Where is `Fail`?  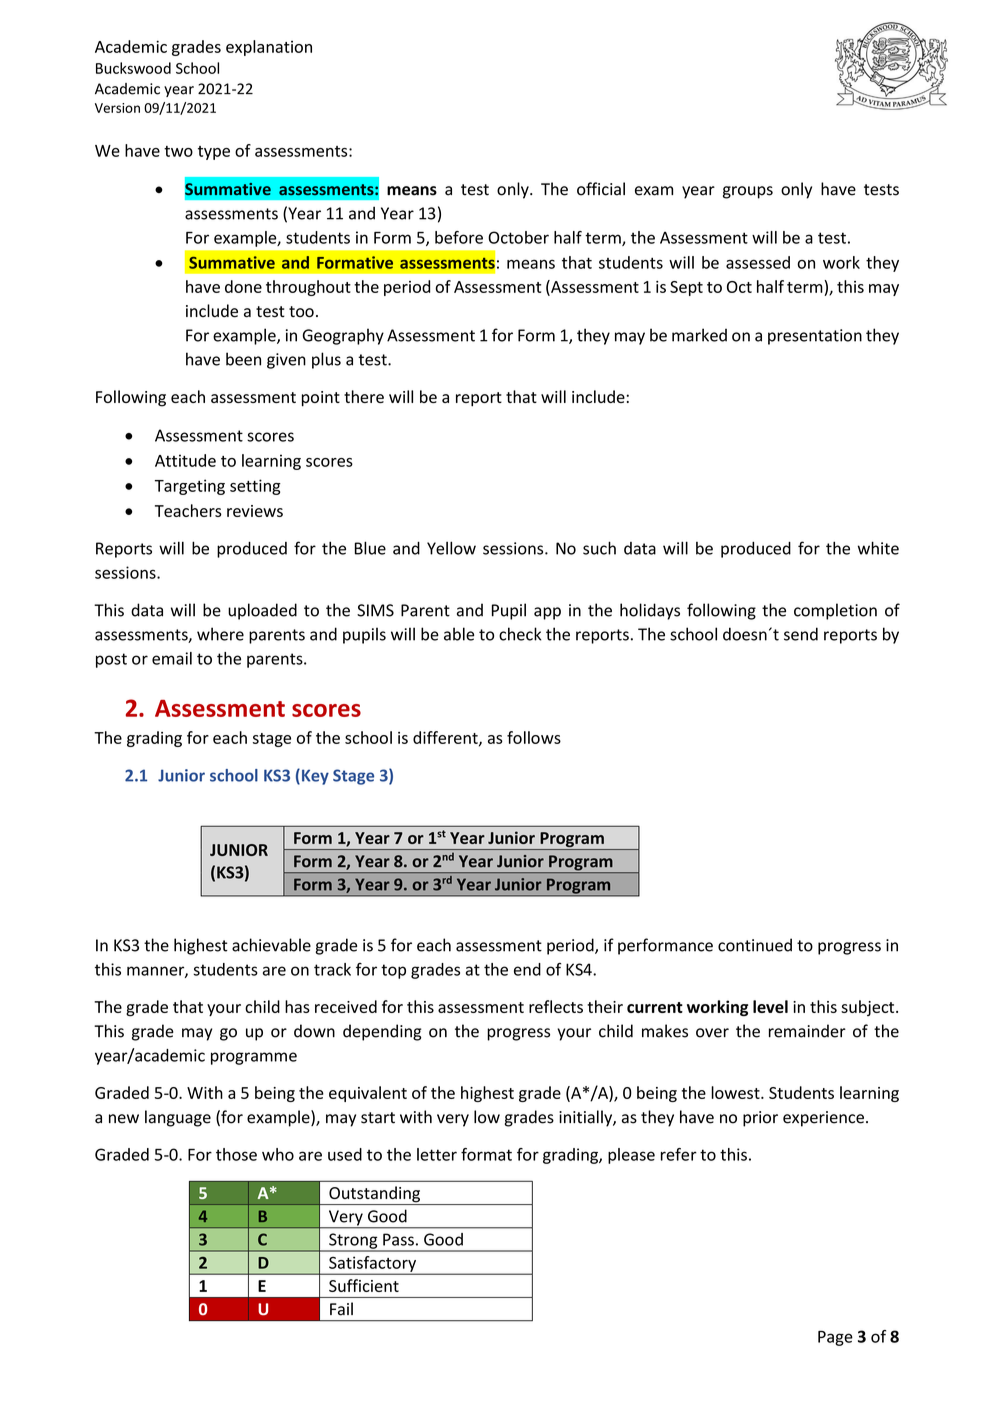 Fail is located at coordinates (341, 1309).
